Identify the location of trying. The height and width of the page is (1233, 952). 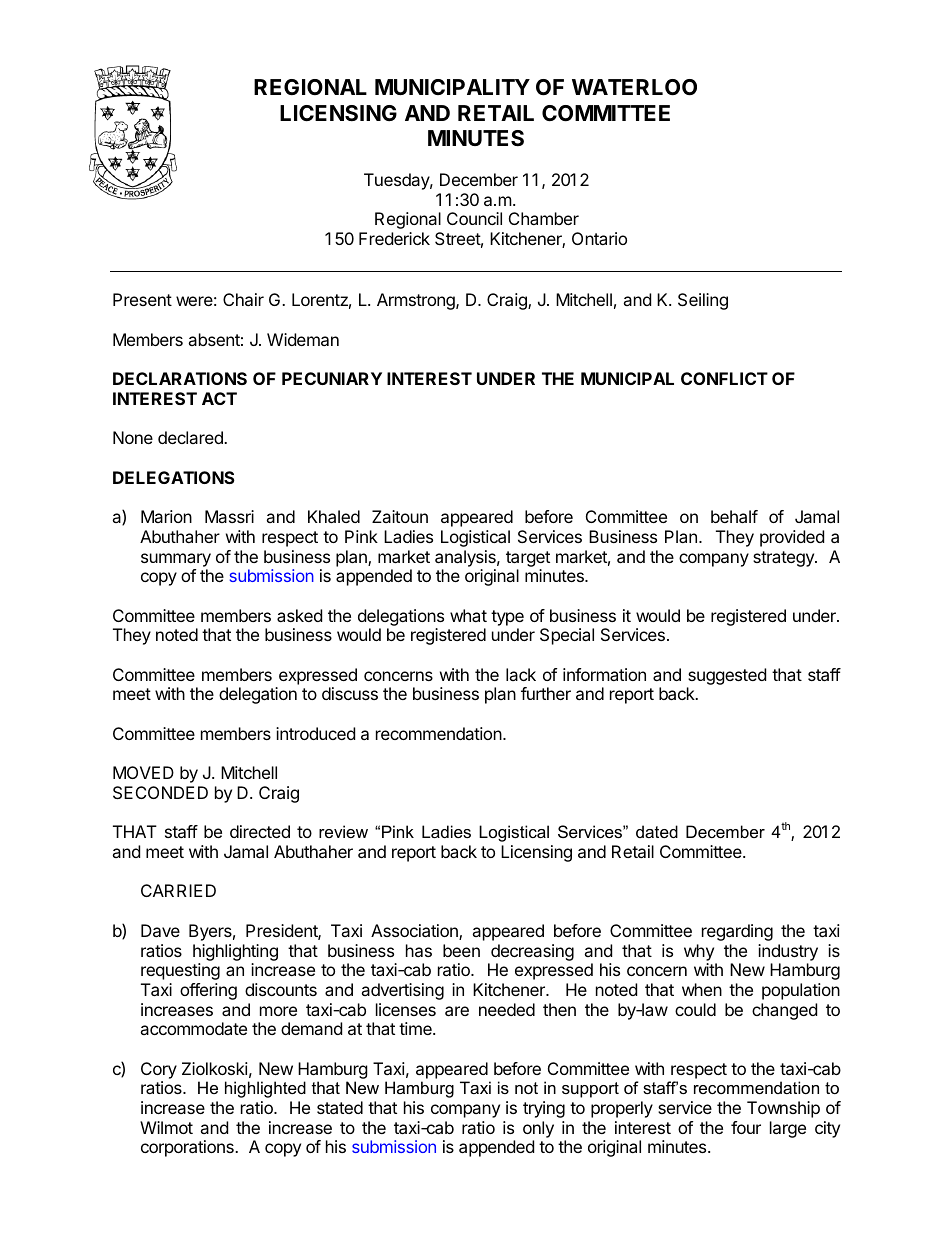
(544, 1109).
